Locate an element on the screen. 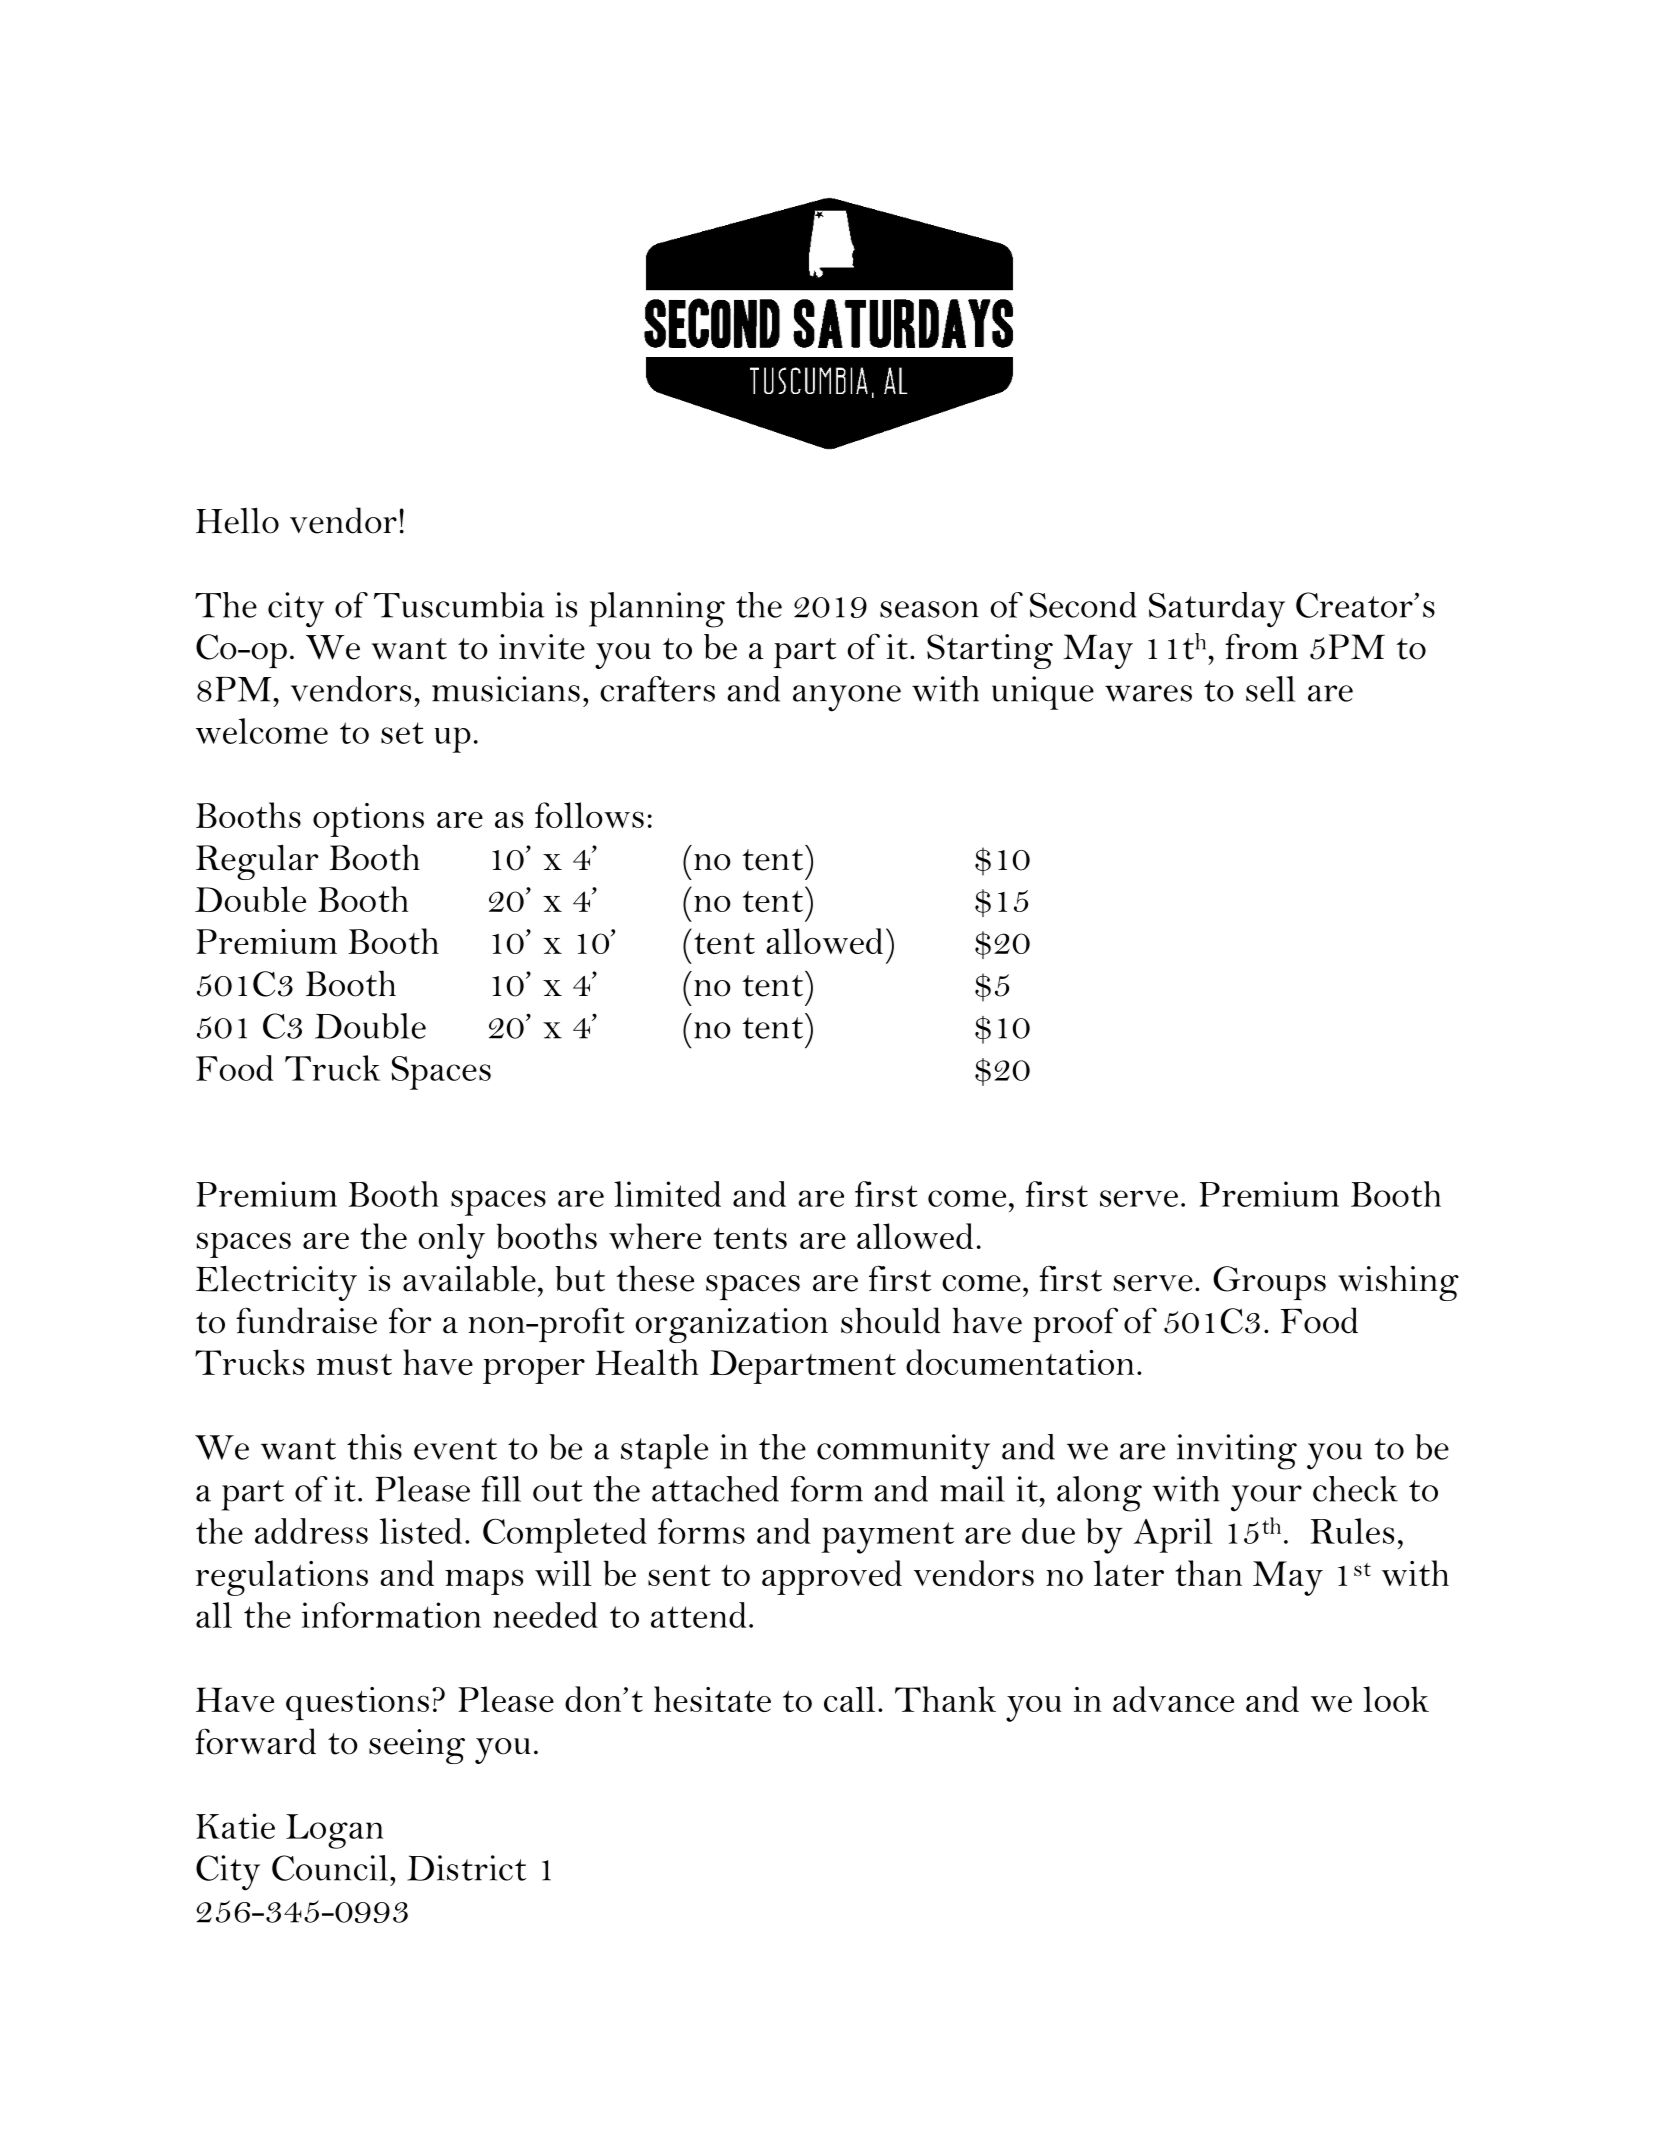 The height and width of the screenshot is (2142, 1655). Saturday is located at coordinates (1217, 610).
